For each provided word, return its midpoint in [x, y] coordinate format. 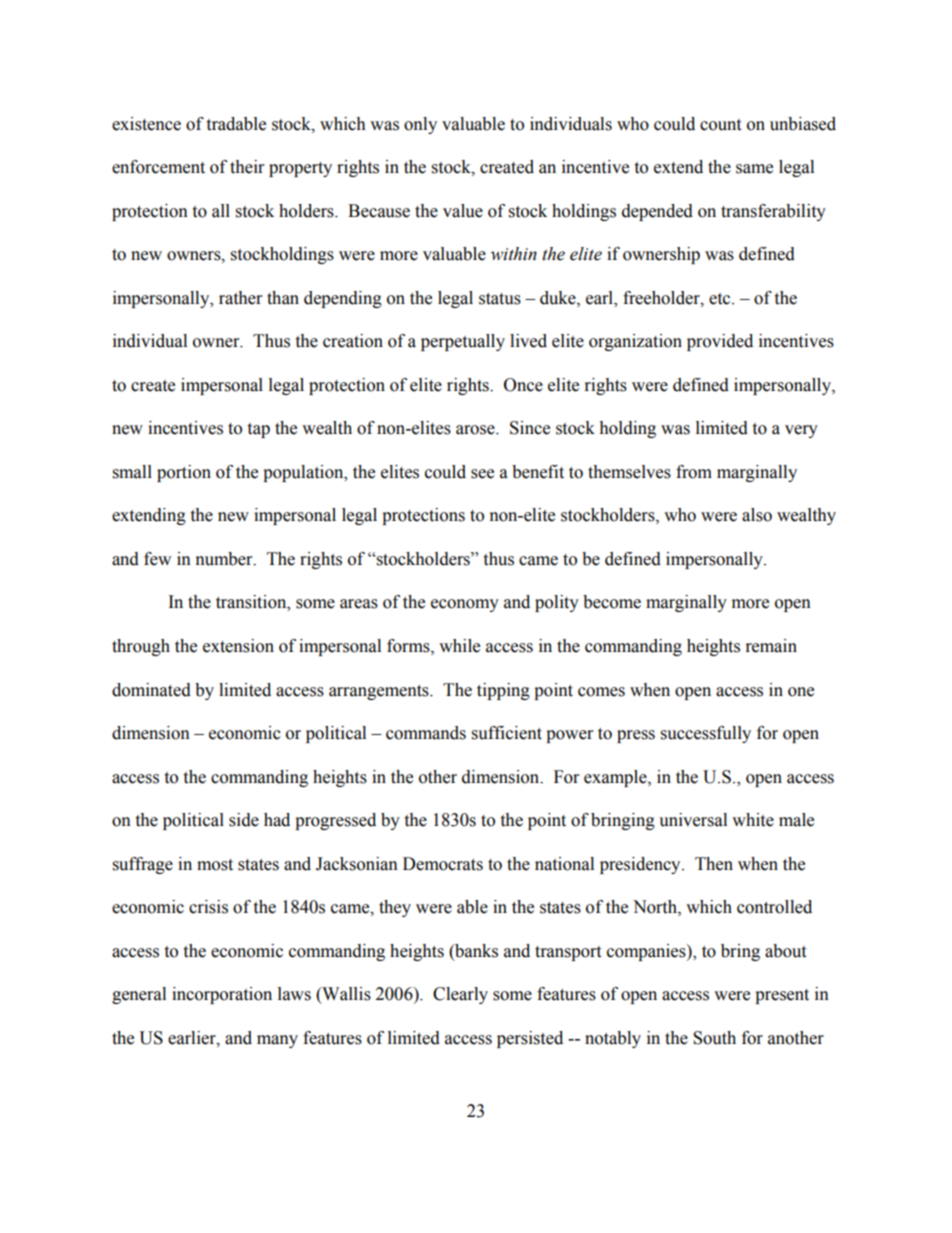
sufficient [507, 733]
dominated [151, 690]
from [694, 472]
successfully [706, 734]
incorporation [222, 995]
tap [258, 430]
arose [476, 430]
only [420, 125]
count [720, 125]
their [247, 167]
